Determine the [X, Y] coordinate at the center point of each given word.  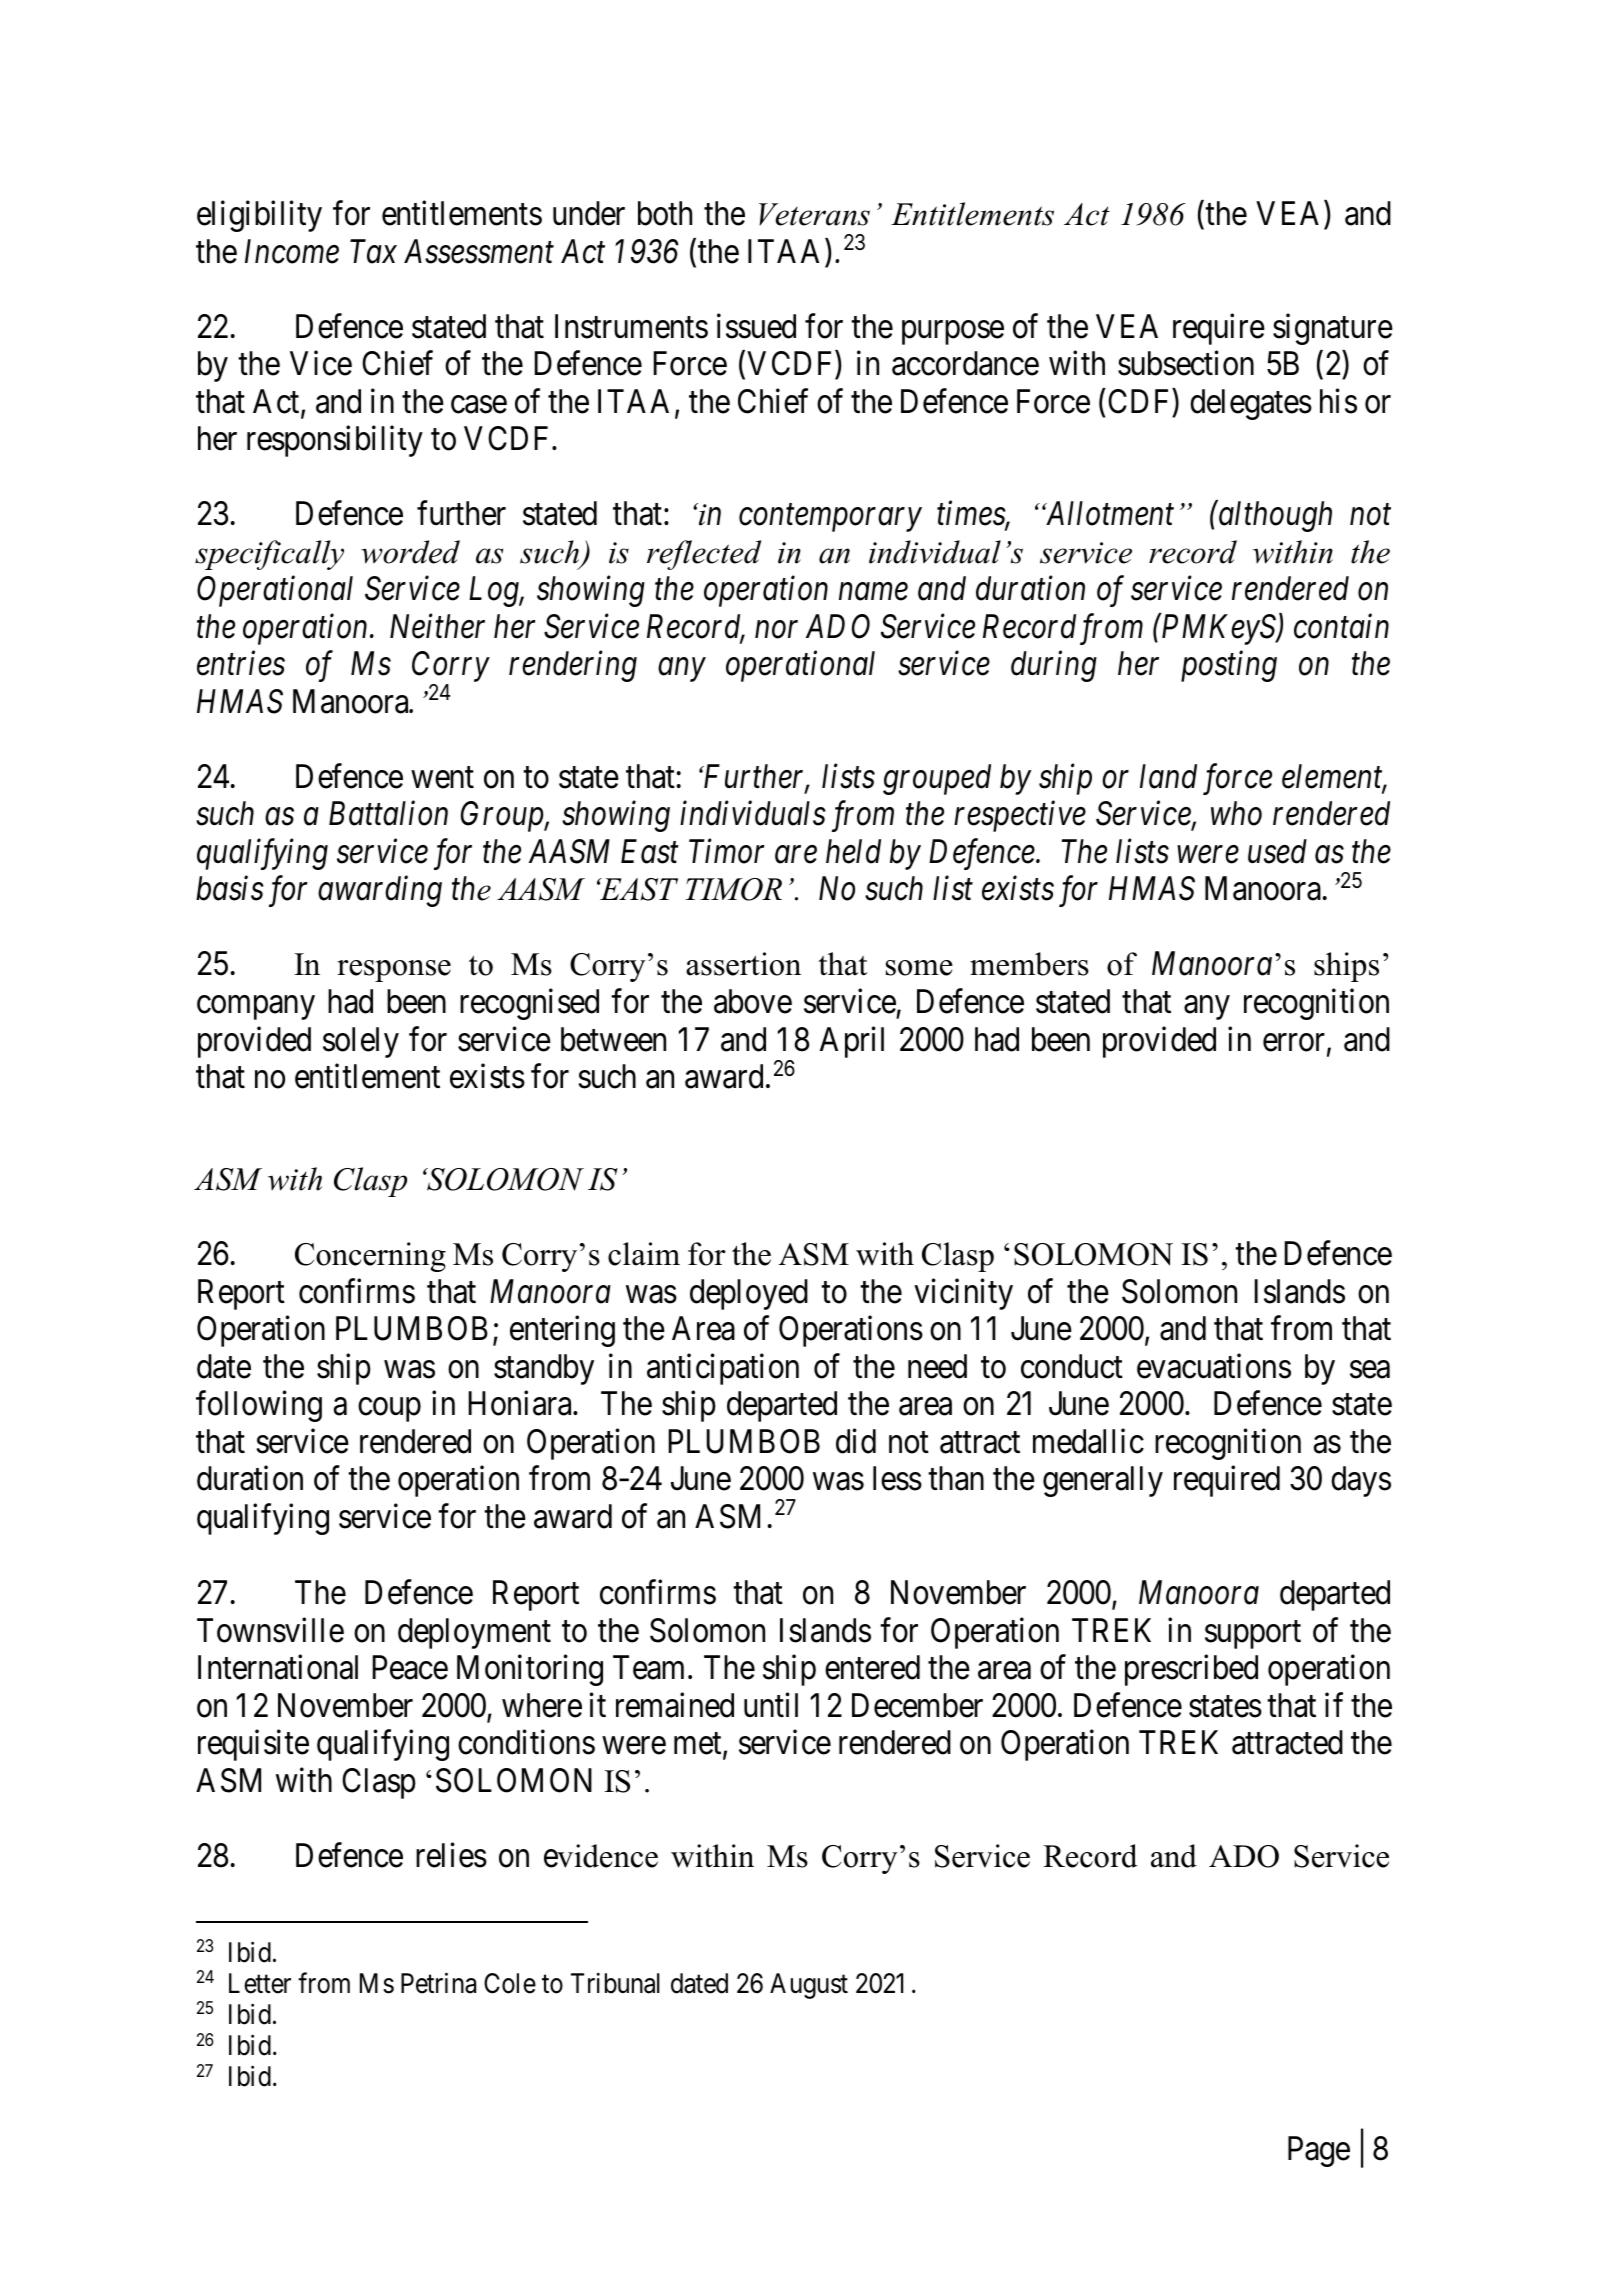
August [809, 1986]
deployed [749, 1294]
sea [1370, 1370]
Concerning [370, 1257]
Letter [260, 1983]
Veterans [814, 214]
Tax [373, 251]
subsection [1186, 363]
